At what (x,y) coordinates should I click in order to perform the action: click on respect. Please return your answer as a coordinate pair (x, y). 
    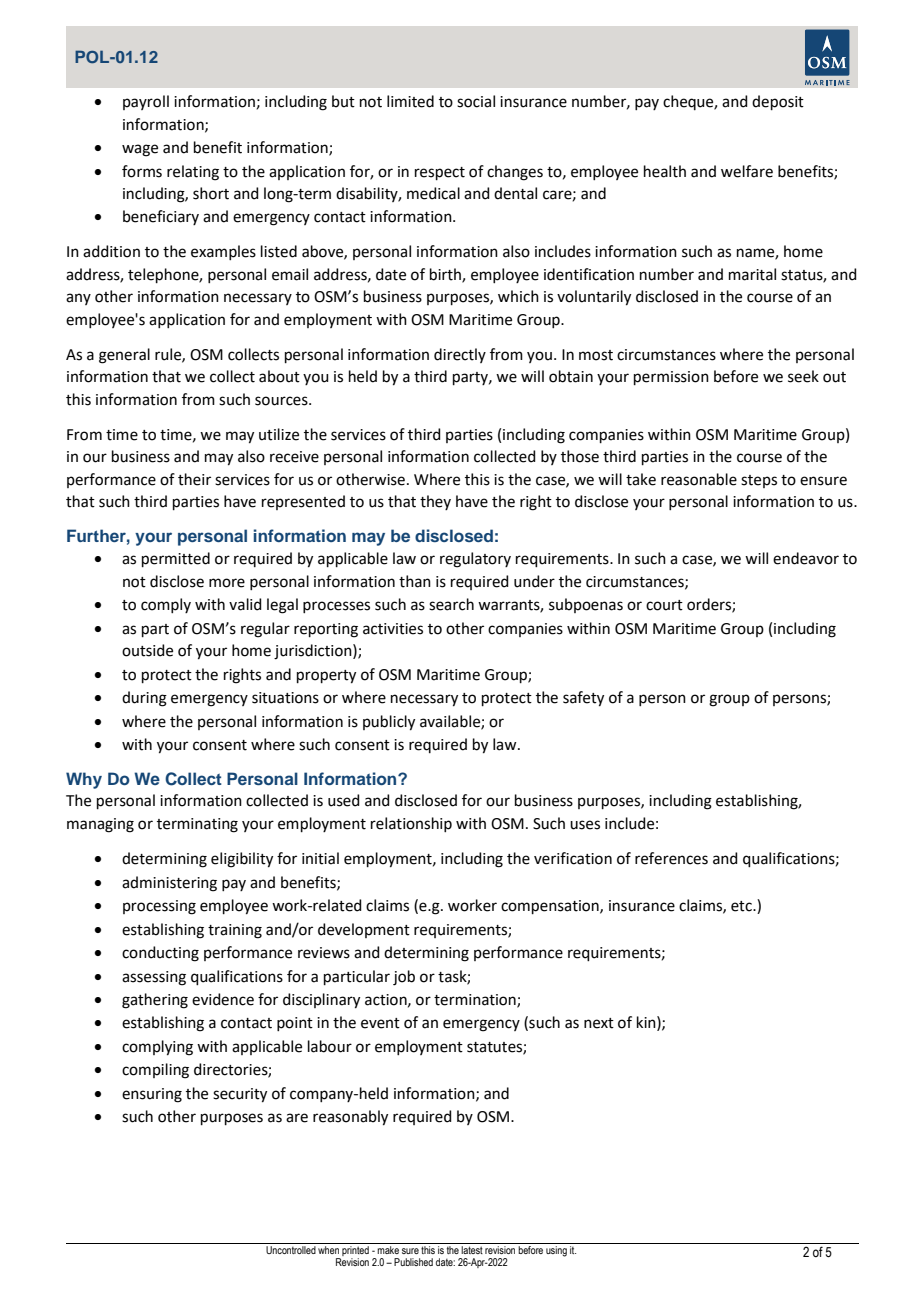
    Looking at the image, I should click on (440, 173).
